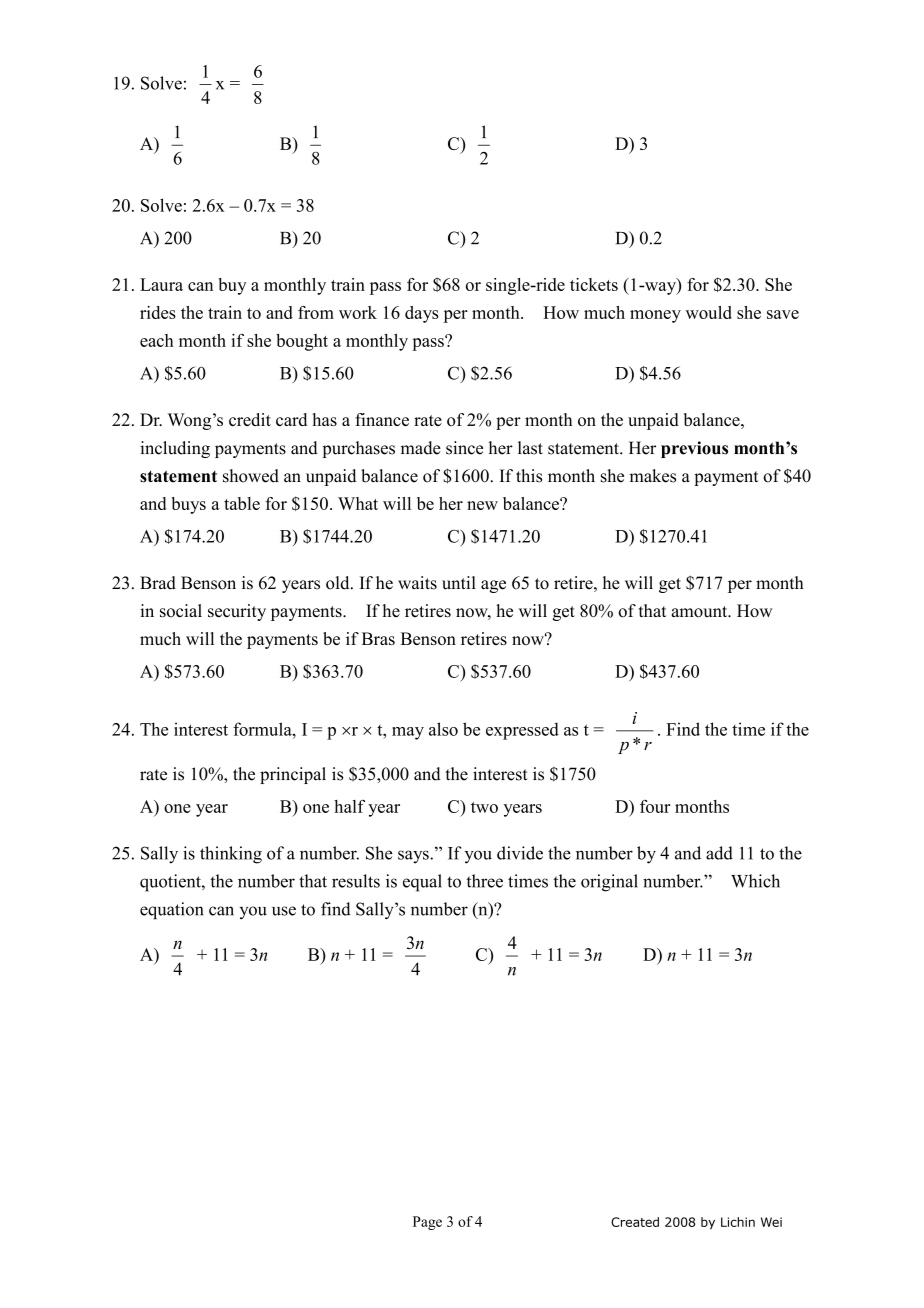 This image has height=1308, width=924. Describe the element at coordinates (161, 284) in the image. I see `Laura` at that location.
